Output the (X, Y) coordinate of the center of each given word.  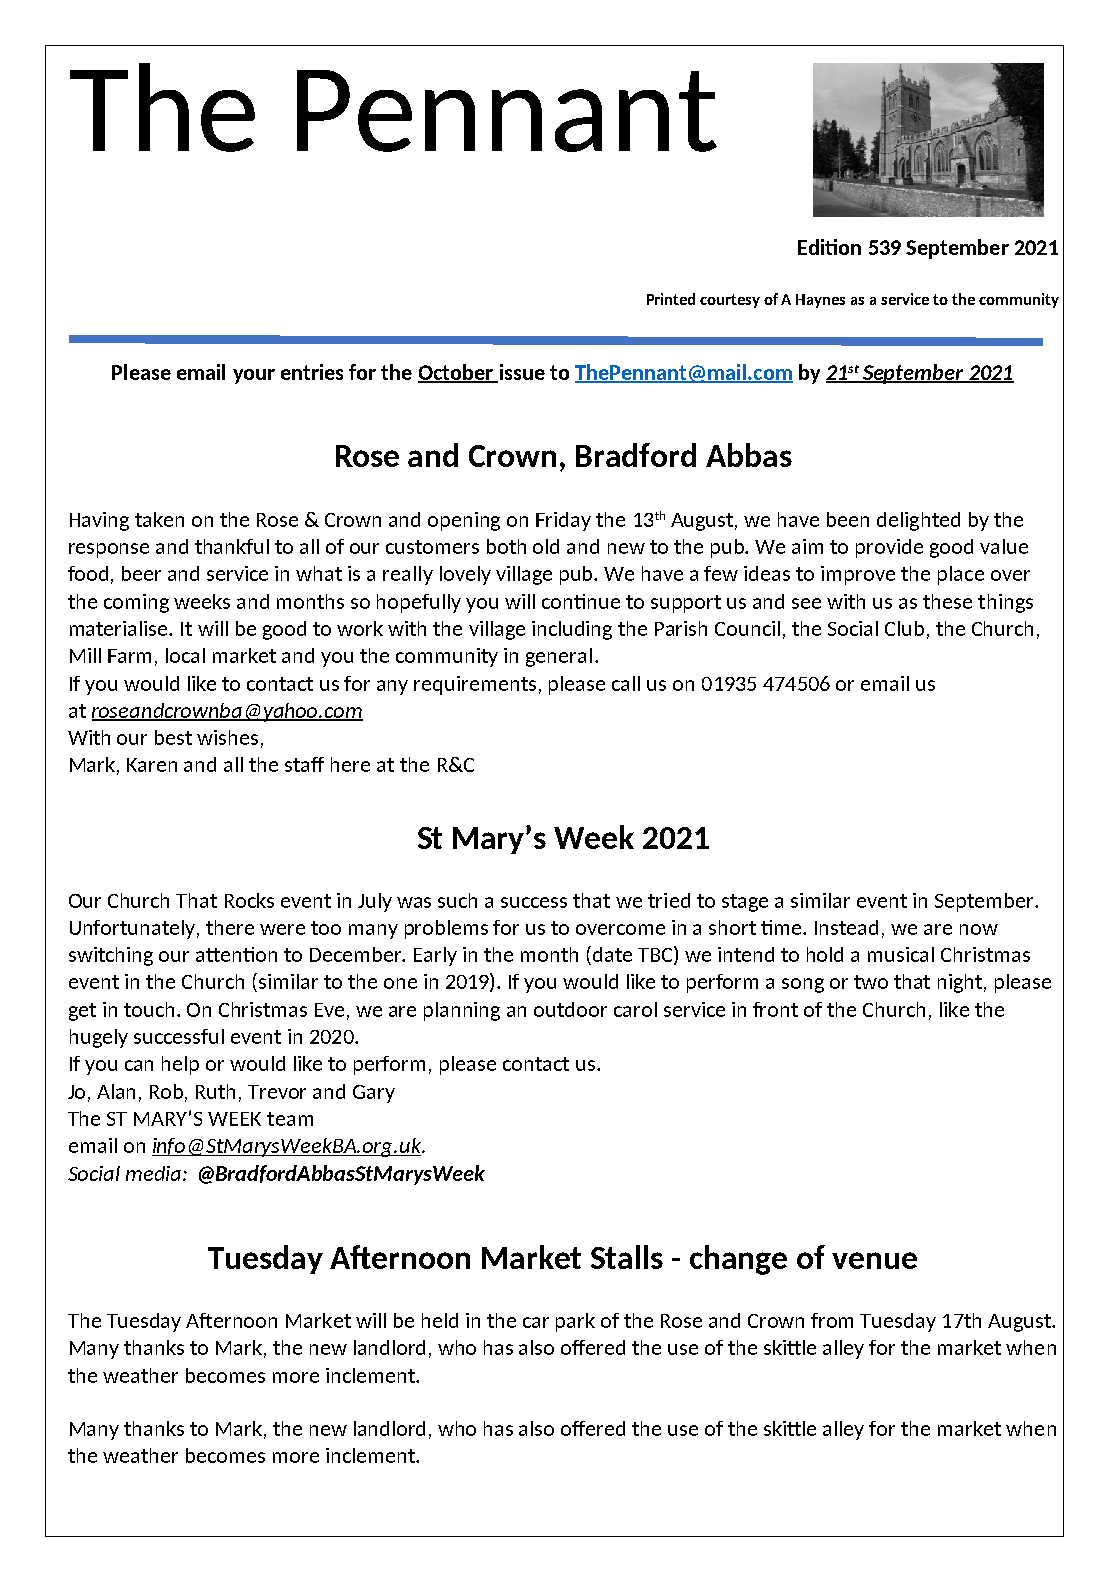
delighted (918, 521)
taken (159, 519)
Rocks (249, 900)
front (775, 1009)
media (155, 1173)
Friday (563, 521)
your (254, 376)
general (559, 657)
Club (904, 628)
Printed (671, 299)
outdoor (570, 1009)
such (457, 900)
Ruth (215, 1091)
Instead (846, 927)
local (185, 655)
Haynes (820, 301)
